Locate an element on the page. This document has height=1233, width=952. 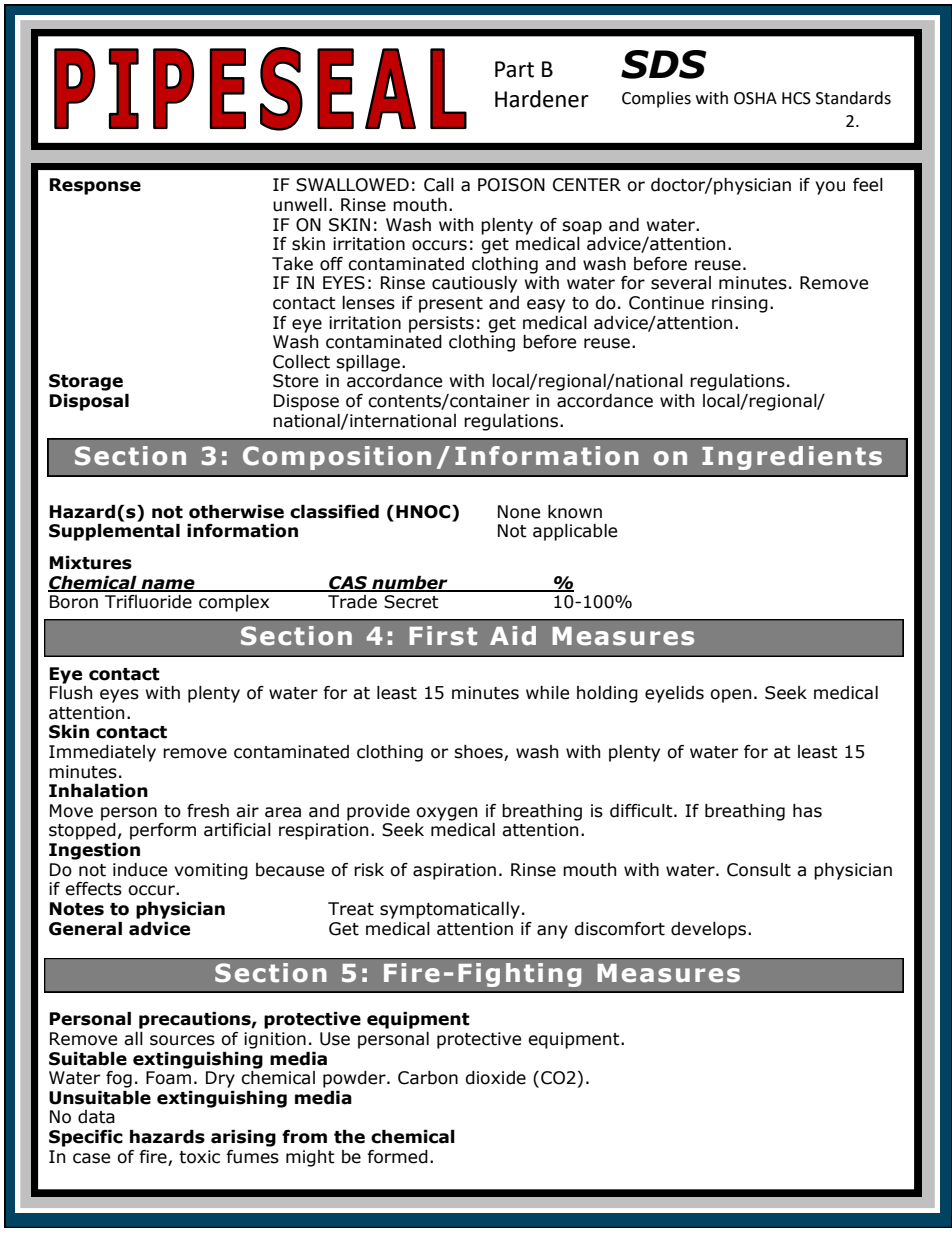
dioxide is located at coordinates (495, 1078).
